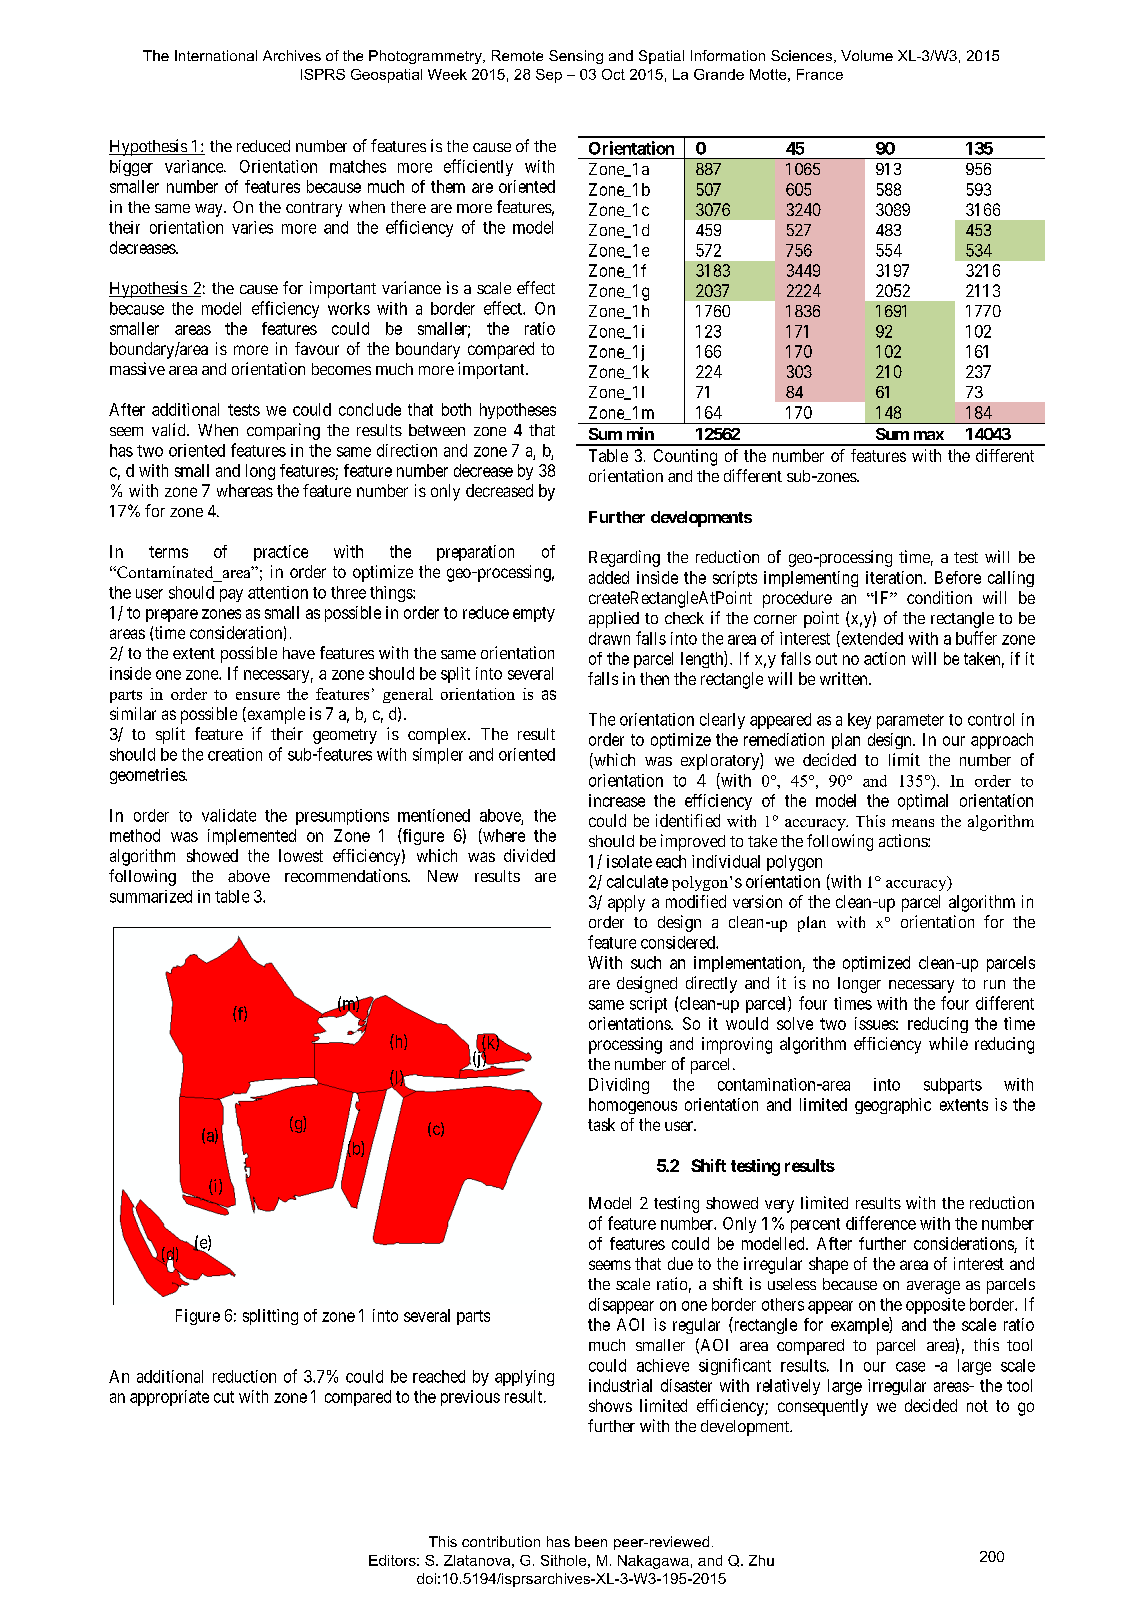  Describe the element at coordinates (977, 1406) in the screenshot. I see `not` at that location.
